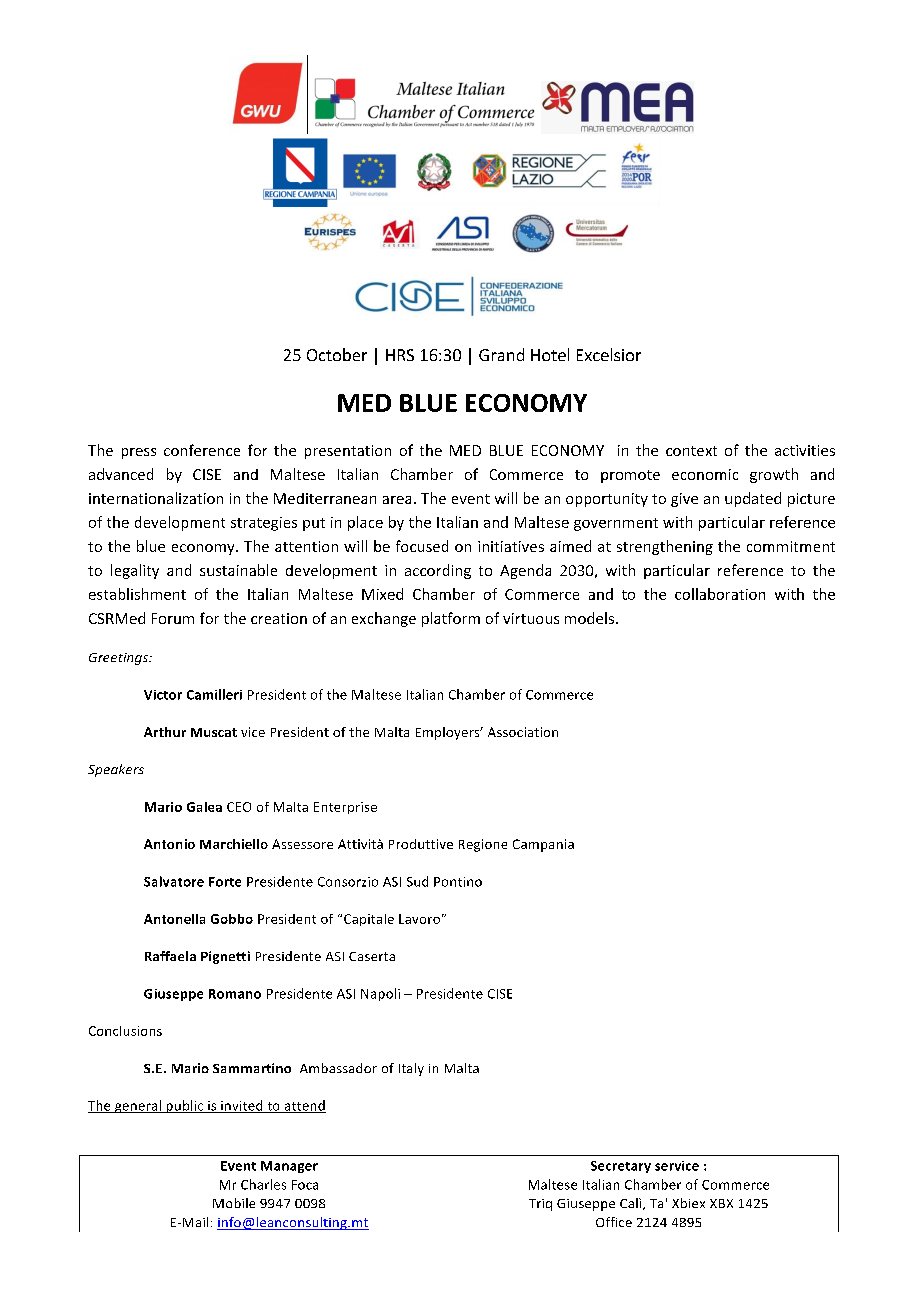 The height and width of the screenshot is (1308, 924). What do you see at coordinates (501, 354) in the screenshot?
I see `Grand` at bounding box center [501, 354].
